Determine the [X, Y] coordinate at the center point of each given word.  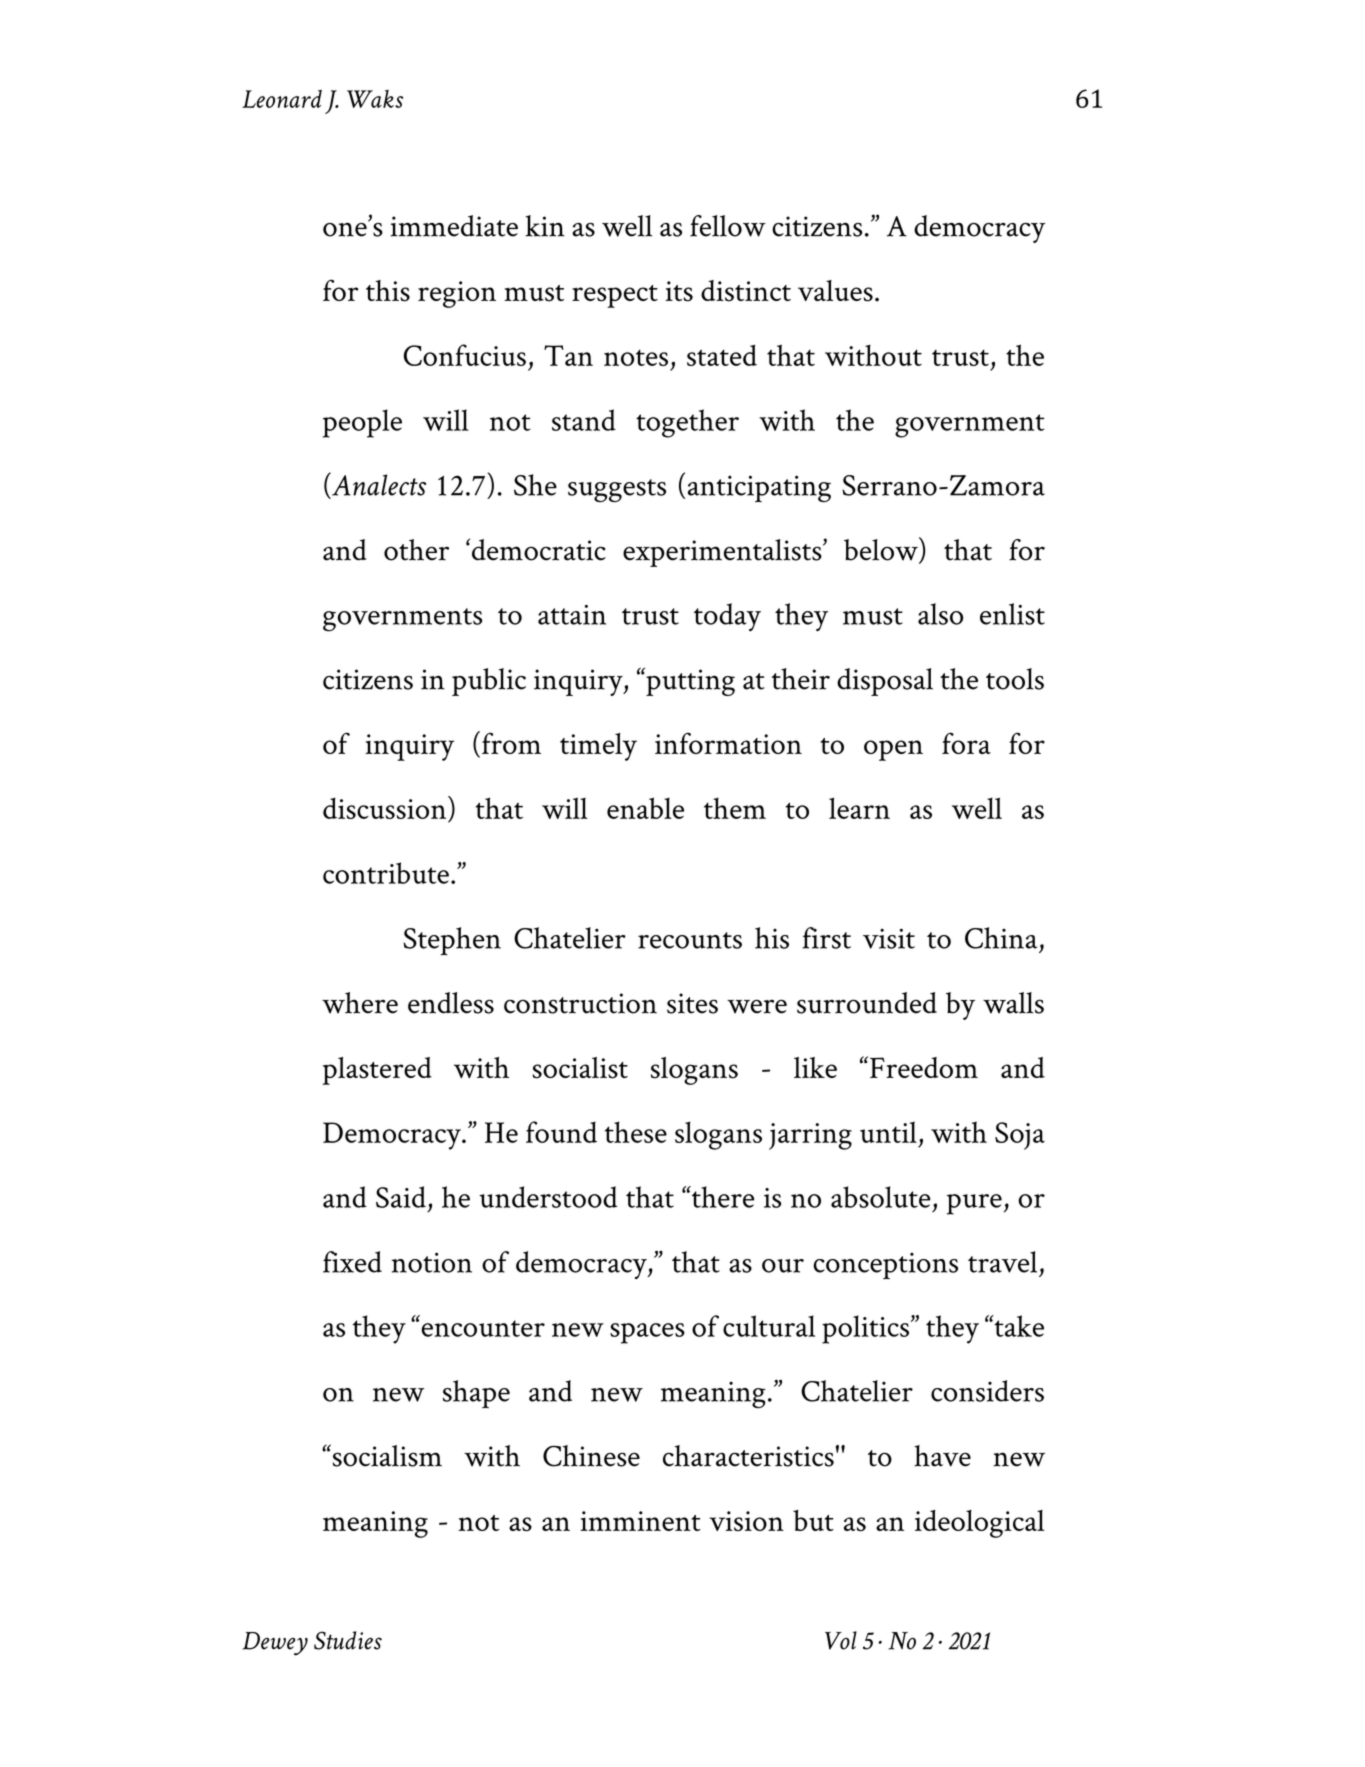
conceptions [885, 1265]
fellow [728, 226]
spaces [647, 1333]
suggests [617, 490]
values [835, 291]
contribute [386, 873]
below [882, 550]
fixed [352, 1262]
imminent [640, 1521]
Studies [348, 1640]
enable [645, 808]
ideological [980, 1524]
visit [889, 938]
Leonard [282, 99]
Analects [378, 484]
